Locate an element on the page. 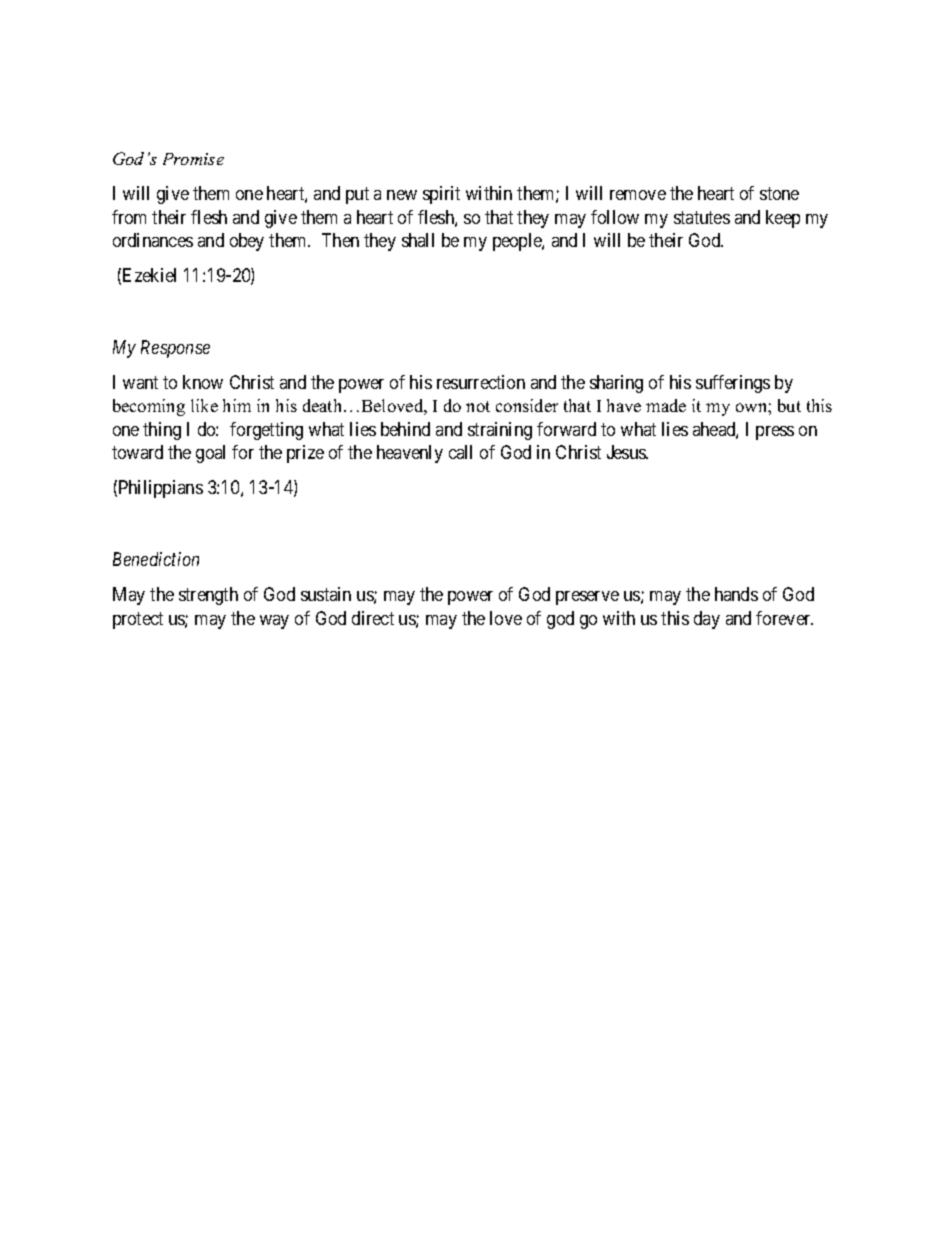 The image size is (952, 1233). spirit is located at coordinates (441, 195).
